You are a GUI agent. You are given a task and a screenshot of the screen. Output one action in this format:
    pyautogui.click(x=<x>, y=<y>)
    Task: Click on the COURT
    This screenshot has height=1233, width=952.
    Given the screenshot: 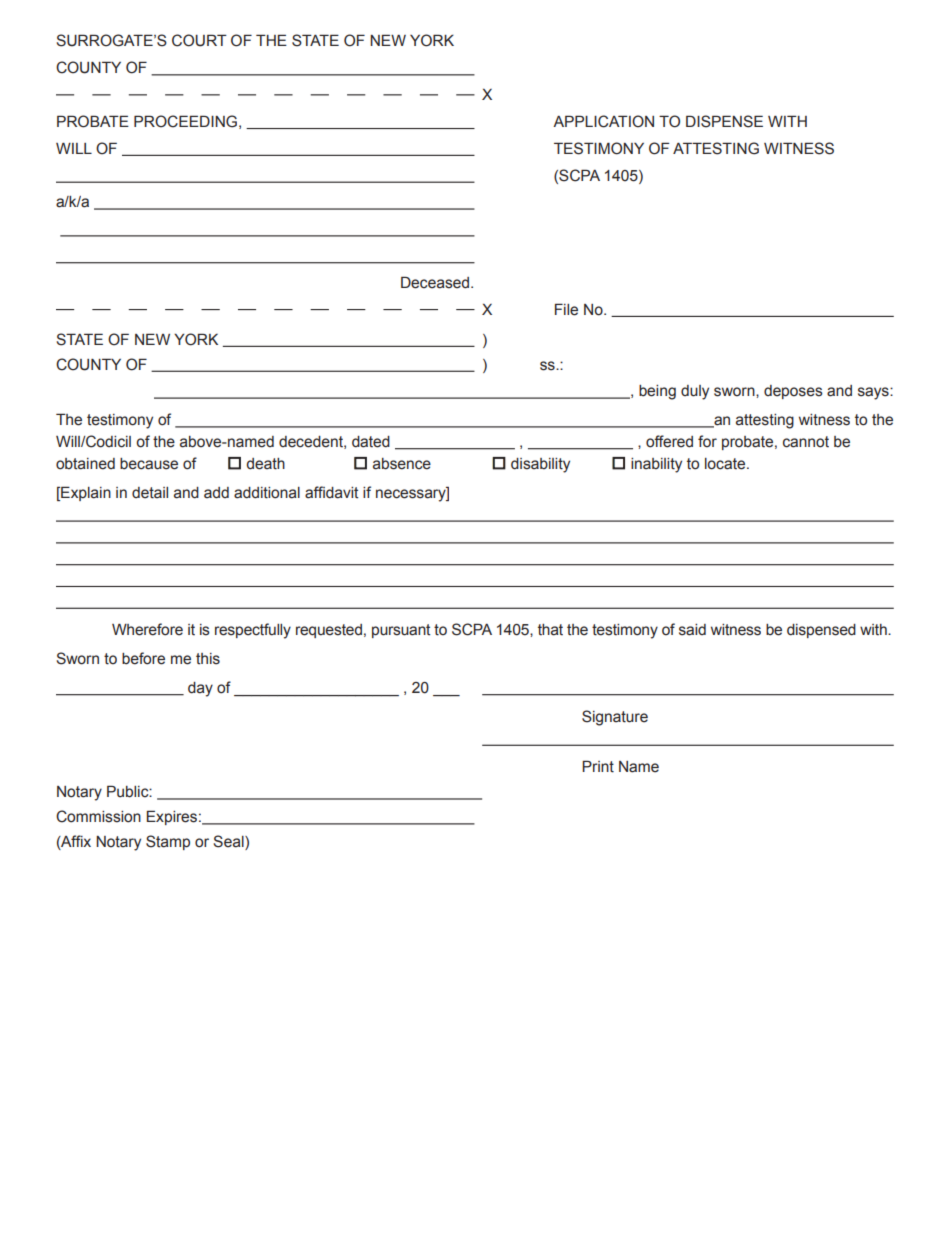 What is the action you would take?
    pyautogui.click(x=199, y=40)
